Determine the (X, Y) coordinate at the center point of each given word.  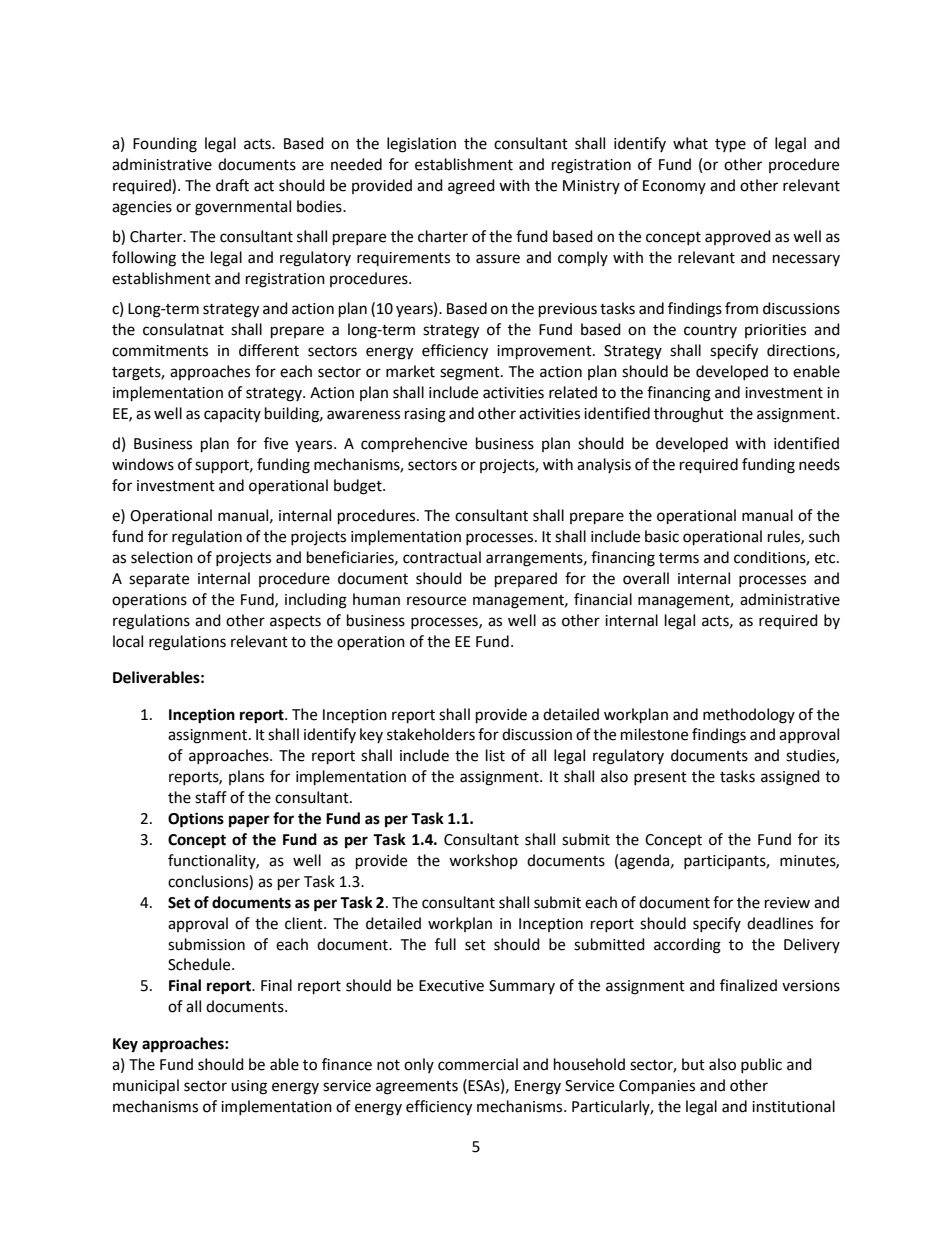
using (249, 1087)
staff (211, 797)
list (495, 755)
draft (232, 185)
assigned (790, 778)
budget (359, 487)
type (730, 146)
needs (819, 464)
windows (143, 464)
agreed (471, 187)
